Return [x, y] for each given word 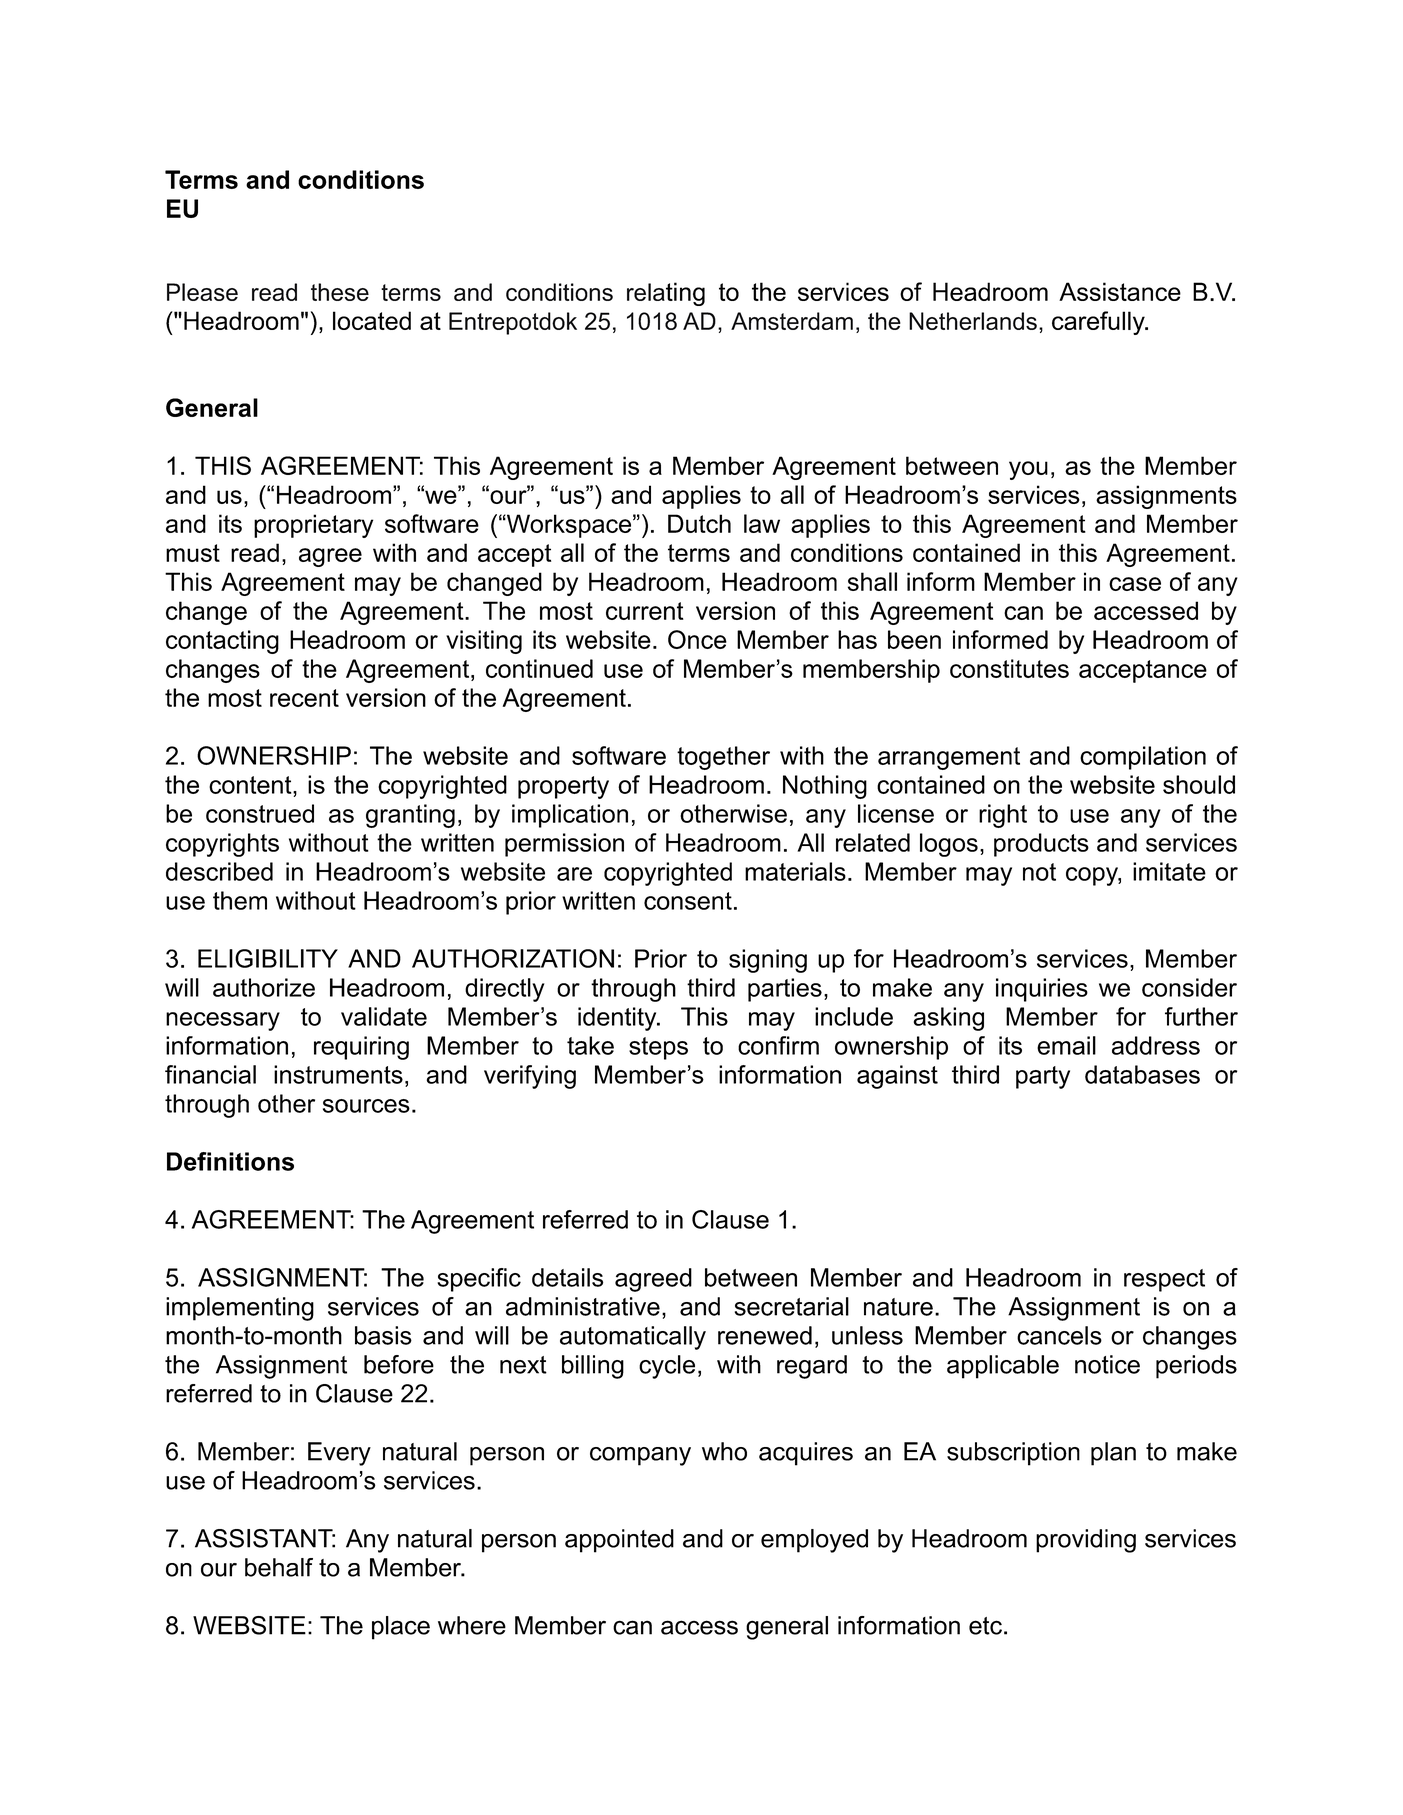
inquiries [1042, 990]
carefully [1099, 323]
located [372, 320]
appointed [619, 1541]
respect [1164, 1280]
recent [304, 698]
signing [768, 961]
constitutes [1009, 668]
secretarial [792, 1306]
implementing [240, 1309]
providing [1086, 1541]
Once [697, 639]
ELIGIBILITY [268, 958]
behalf [279, 1567]
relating [666, 294]
